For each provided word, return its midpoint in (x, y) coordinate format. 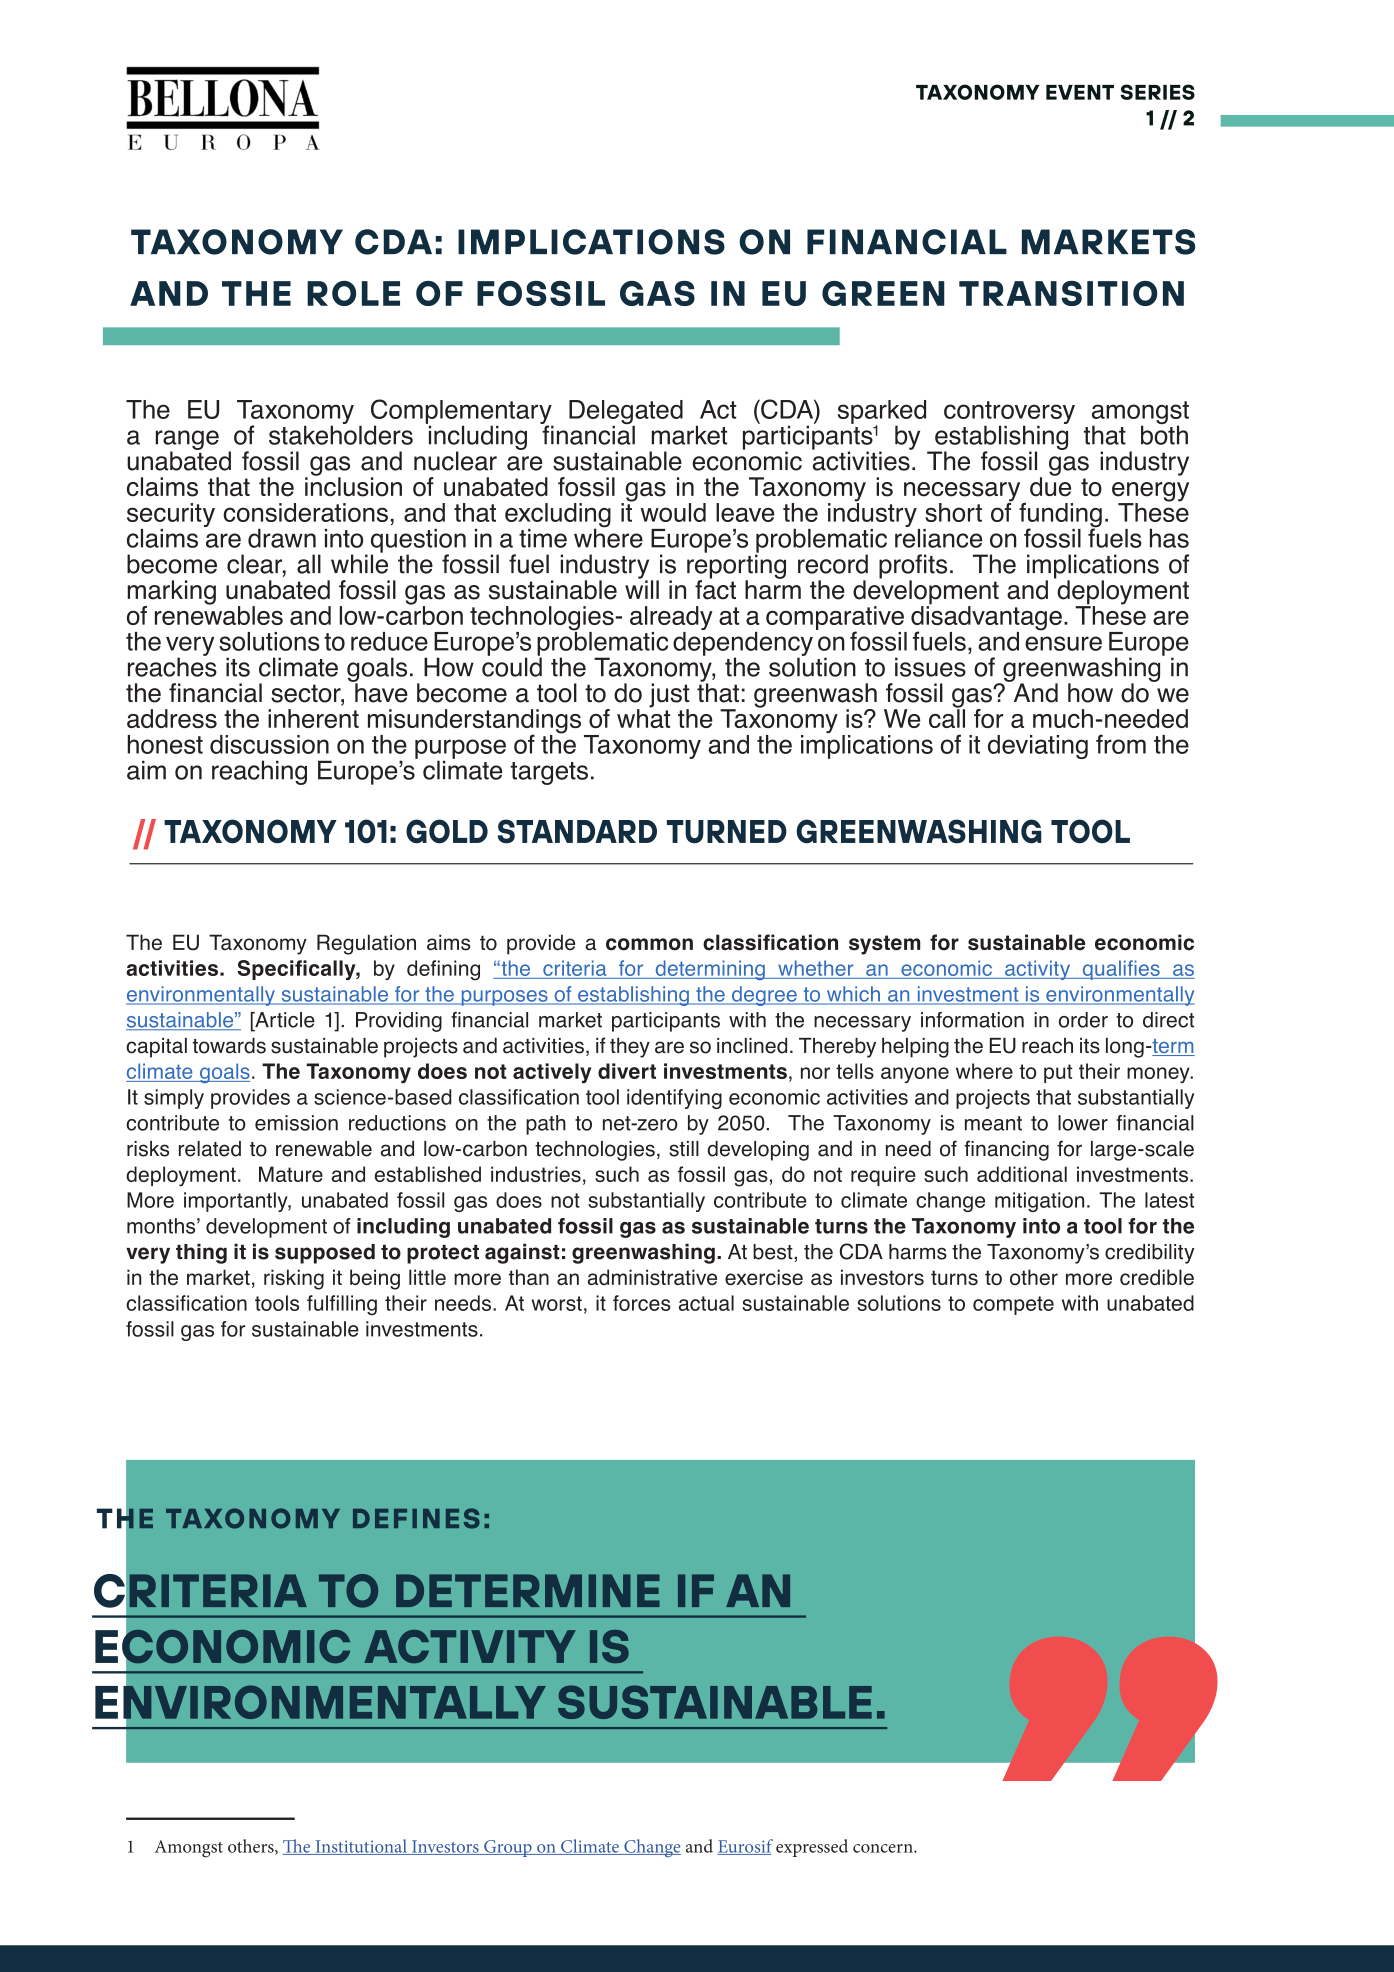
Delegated (626, 413)
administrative (652, 1277)
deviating (1038, 747)
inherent (313, 718)
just (669, 696)
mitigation (1039, 1202)
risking (294, 1279)
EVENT (1080, 92)
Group (508, 1848)
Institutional (361, 1847)
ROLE (353, 293)
